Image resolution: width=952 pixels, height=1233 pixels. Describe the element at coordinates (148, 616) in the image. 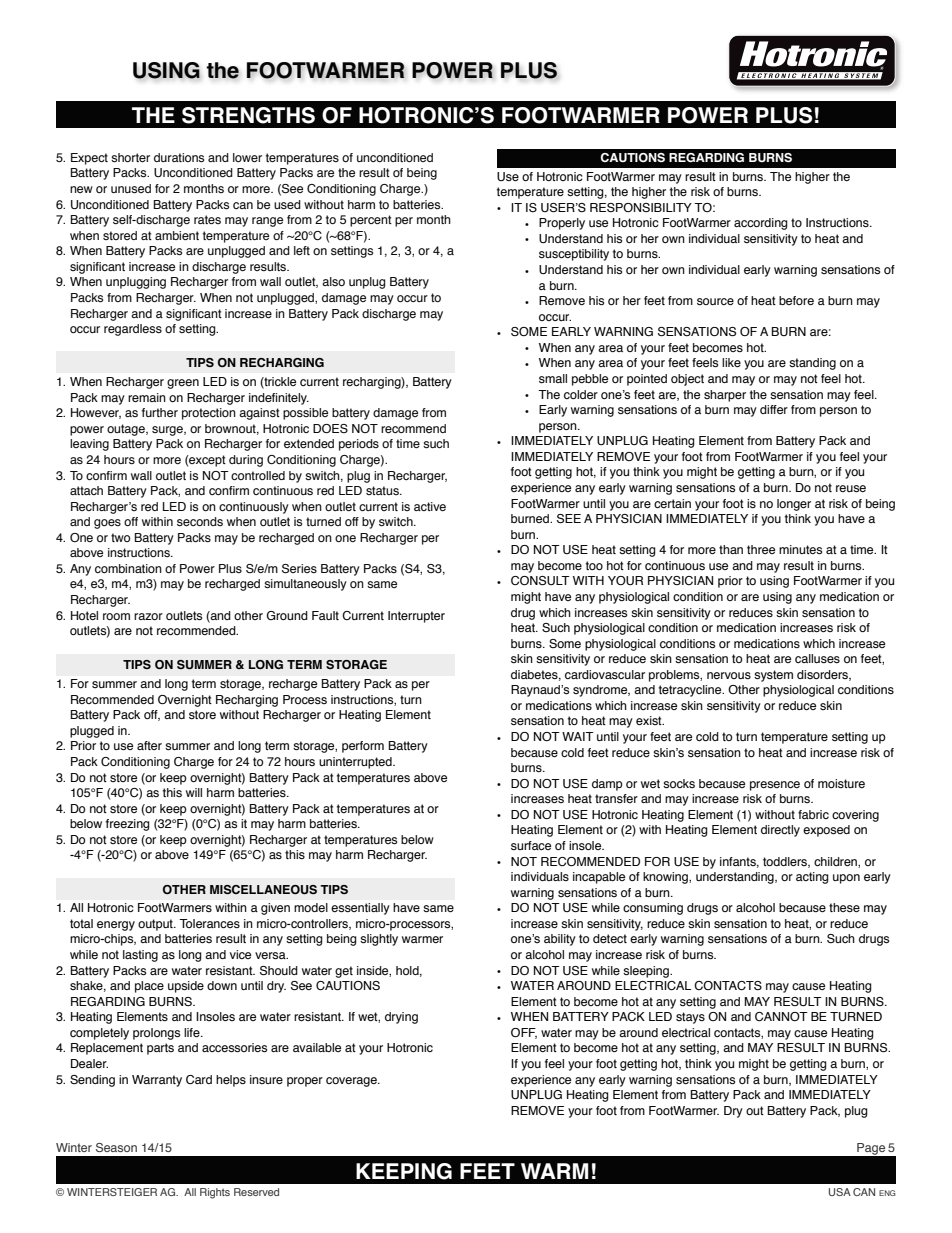

I see `razor` at that location.
